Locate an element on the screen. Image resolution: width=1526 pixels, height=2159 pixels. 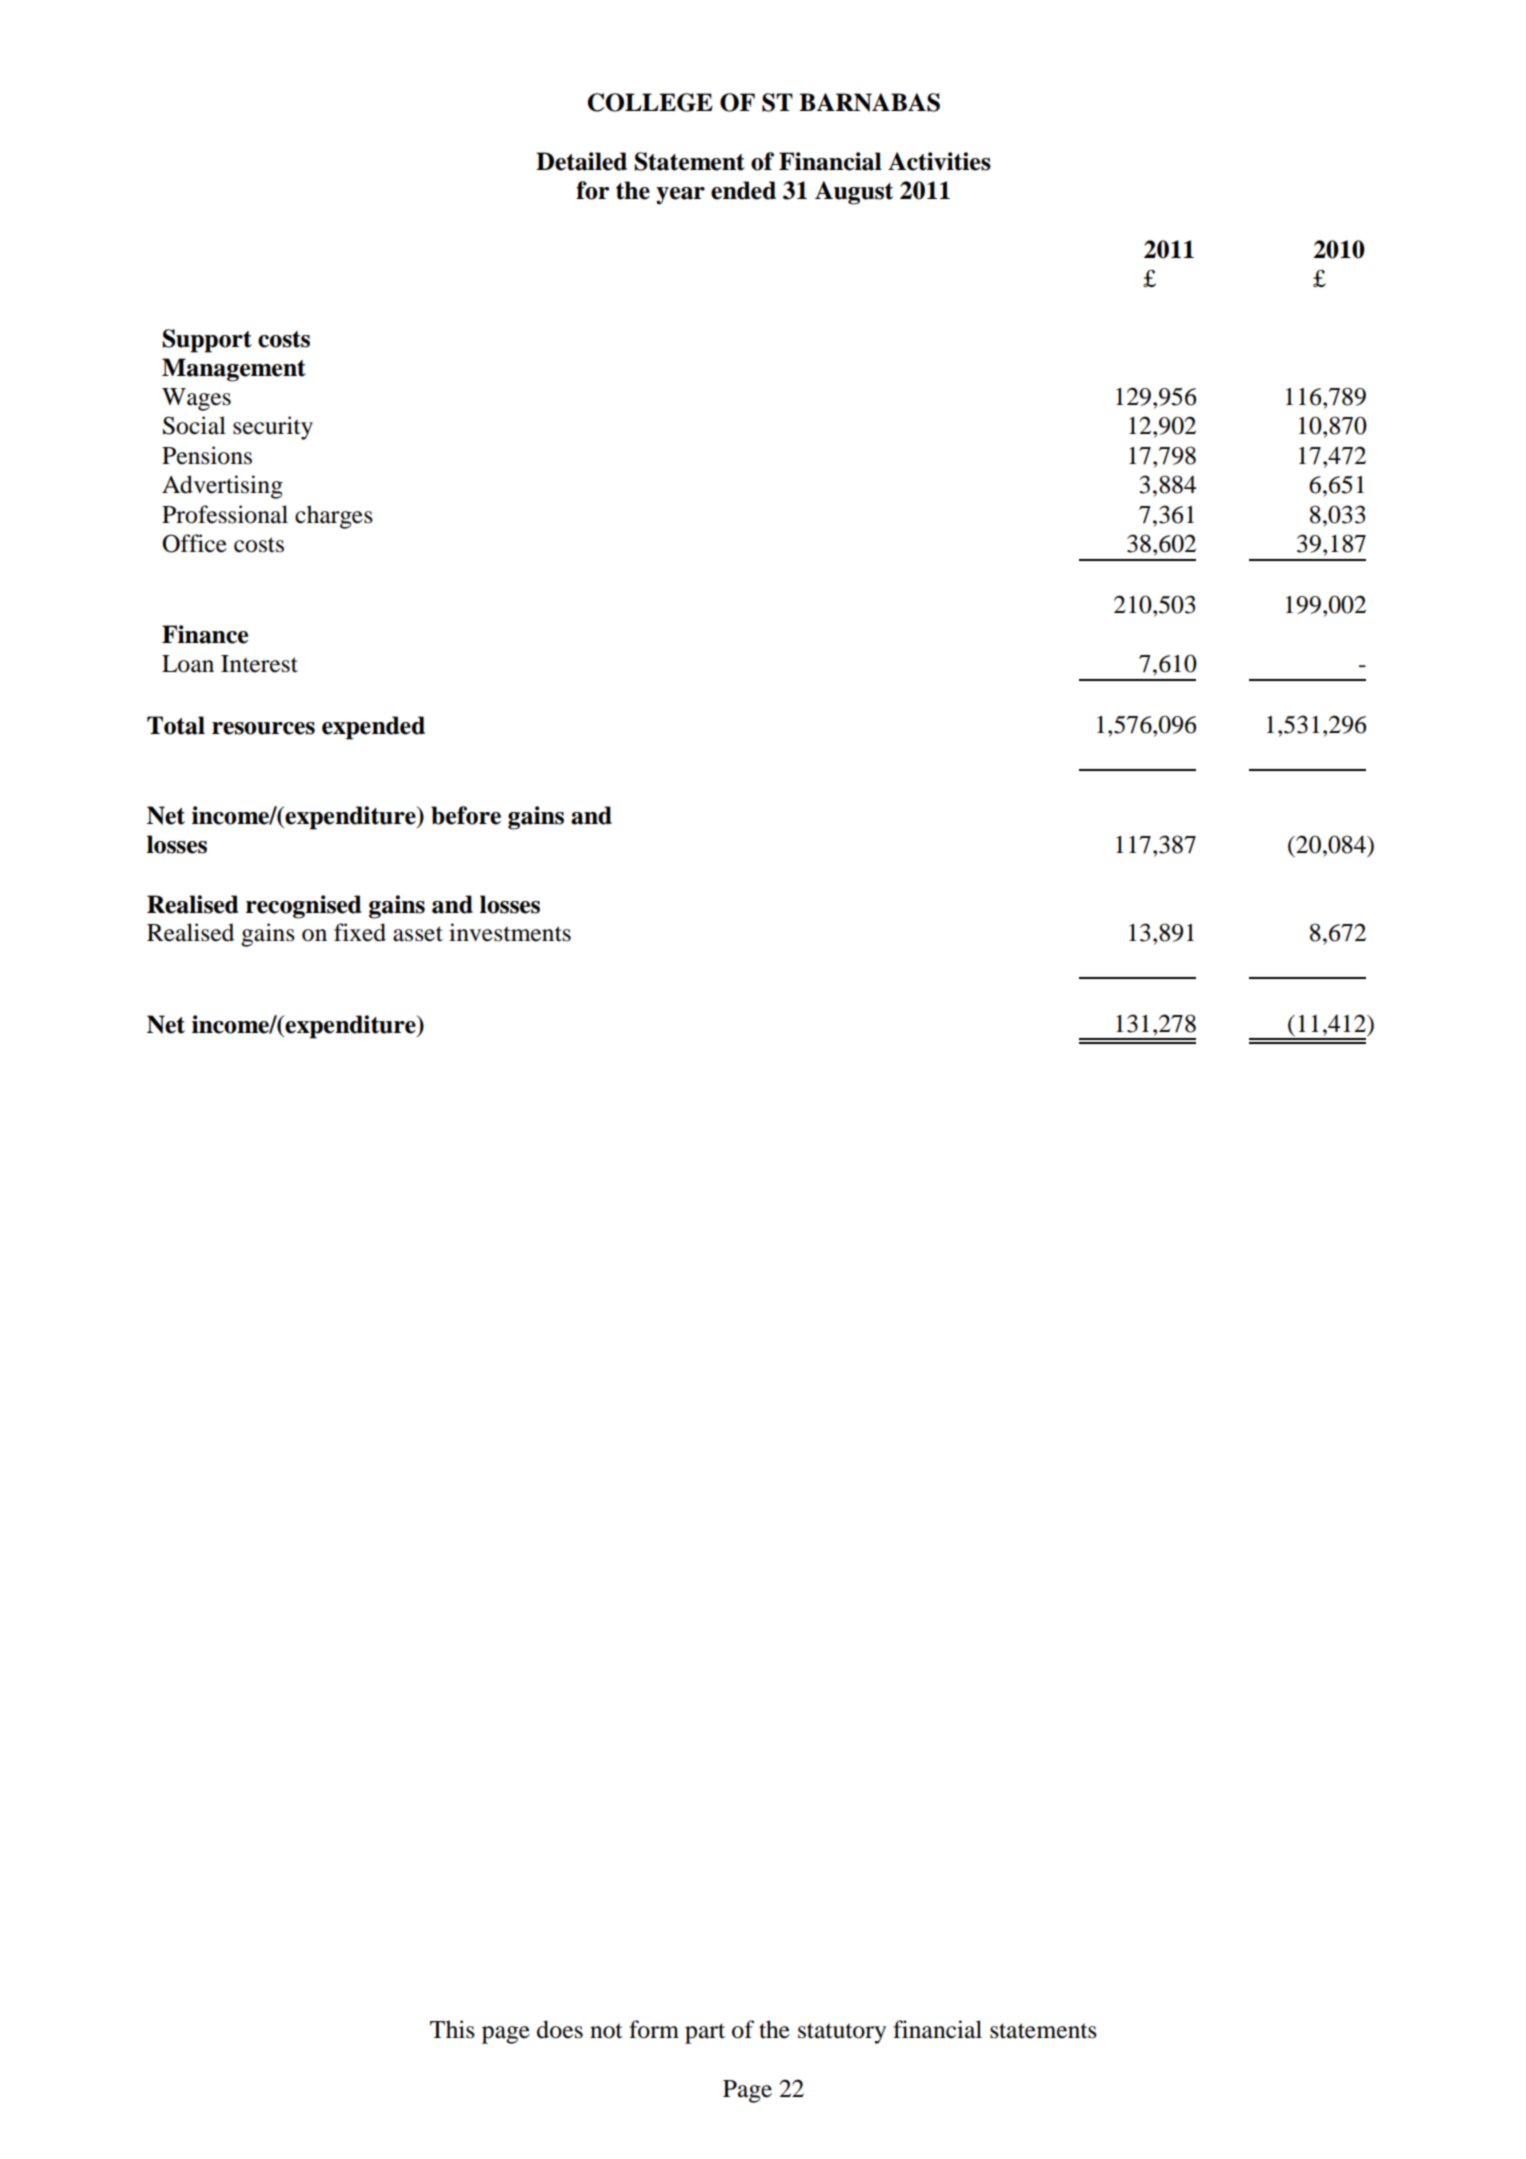
August is located at coordinates (854, 193).
